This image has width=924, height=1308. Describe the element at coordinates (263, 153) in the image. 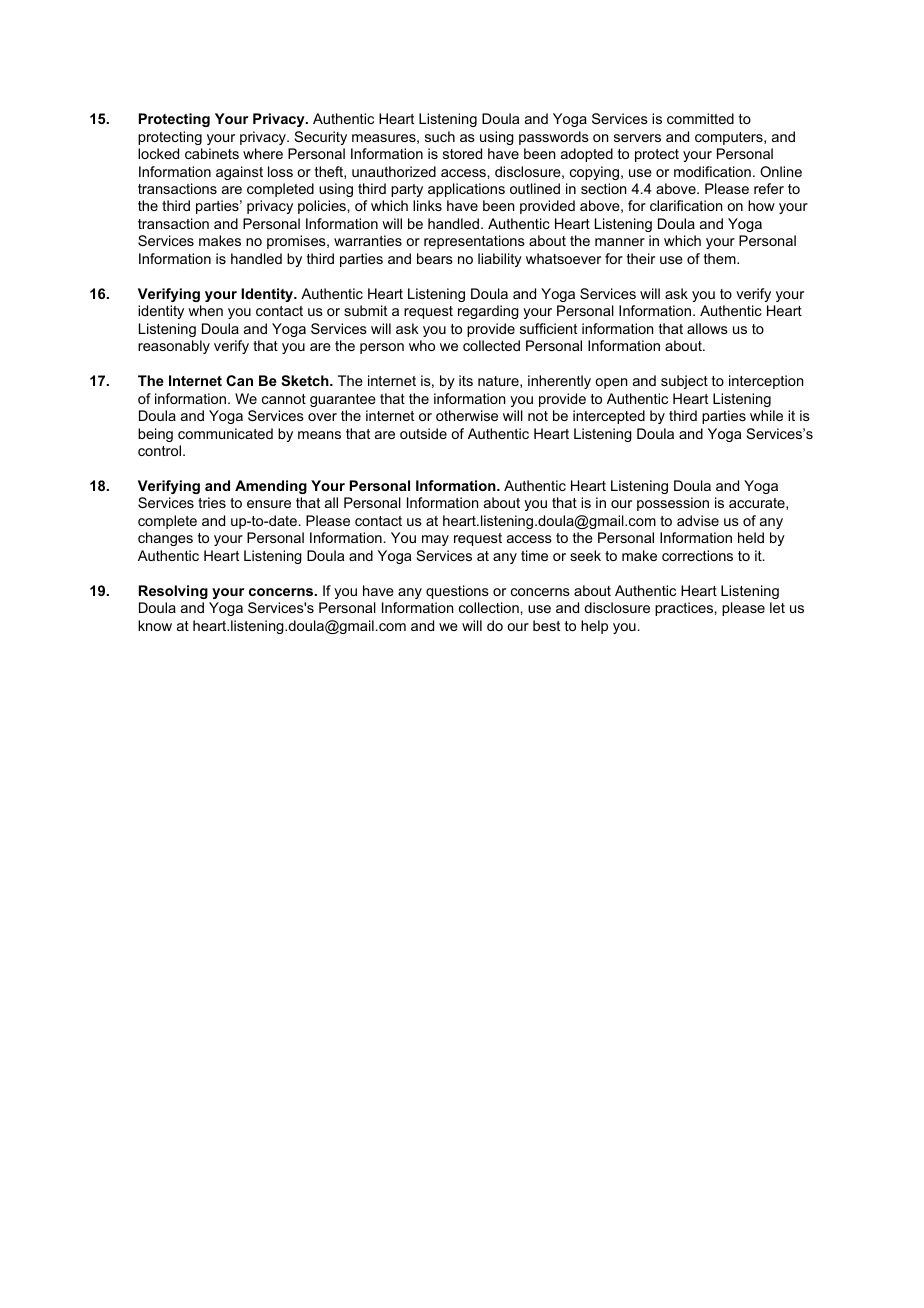

I see `where` at that location.
